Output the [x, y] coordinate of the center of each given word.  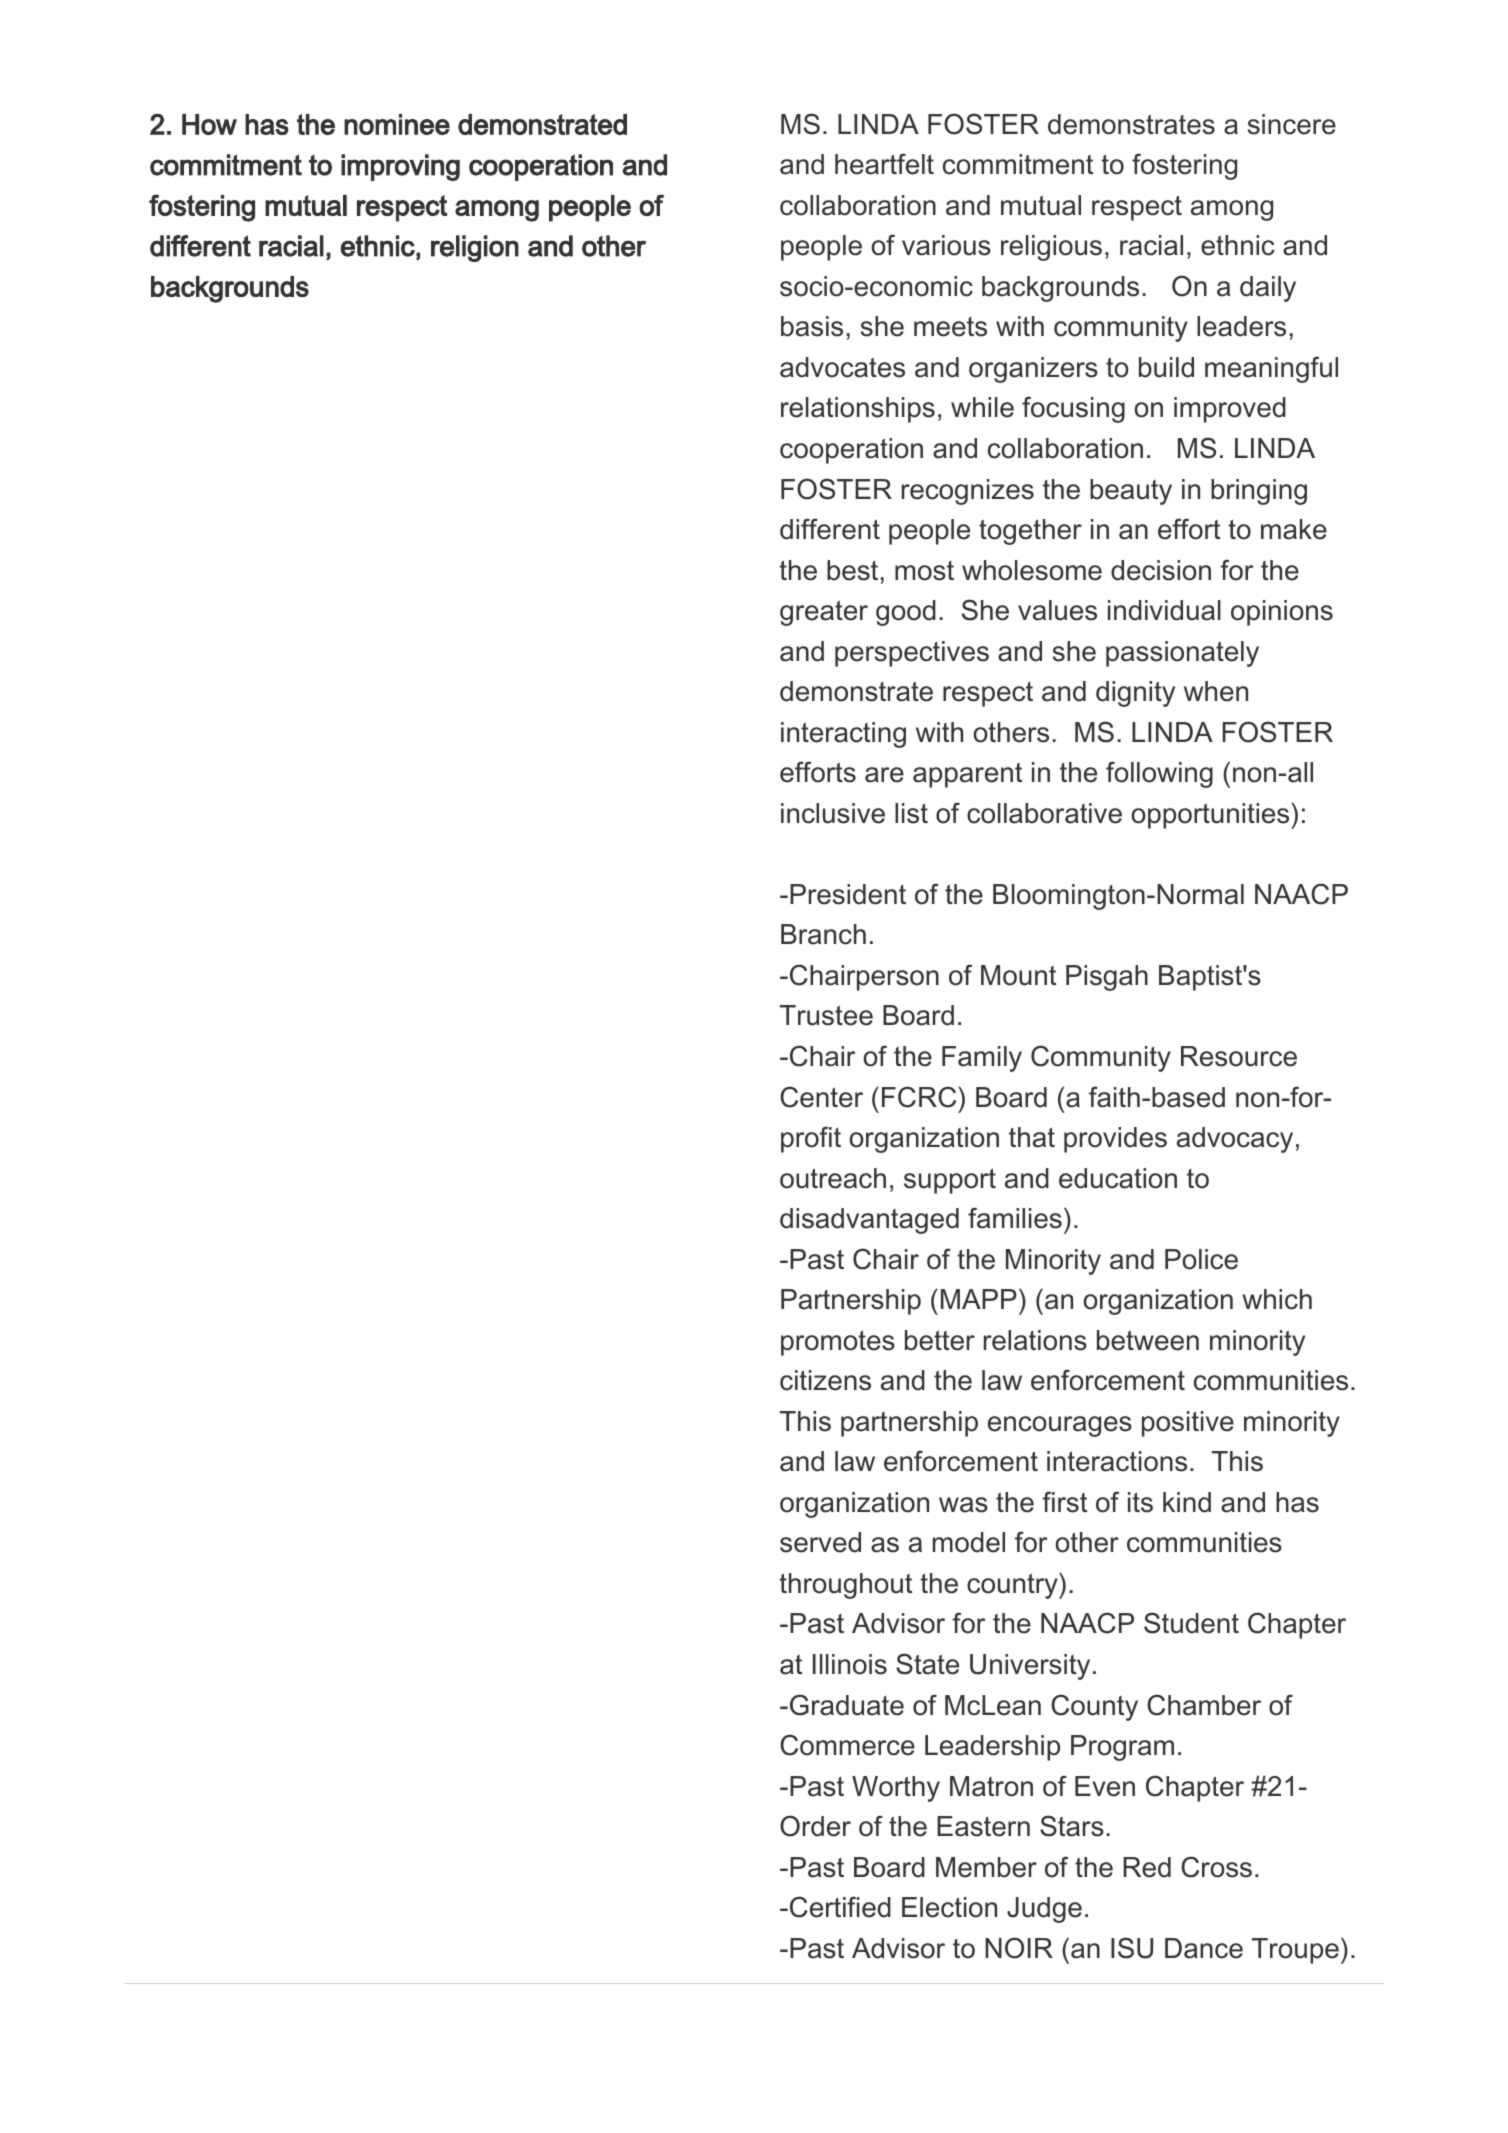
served [820, 1542]
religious [1051, 248]
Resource [1239, 1056]
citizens [825, 1380]
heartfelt [884, 164]
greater [824, 613]
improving [400, 167]
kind [1187, 1502]
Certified [840, 1907]
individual [1164, 610]
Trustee [826, 1015]
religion [475, 248]
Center [821, 1097]
